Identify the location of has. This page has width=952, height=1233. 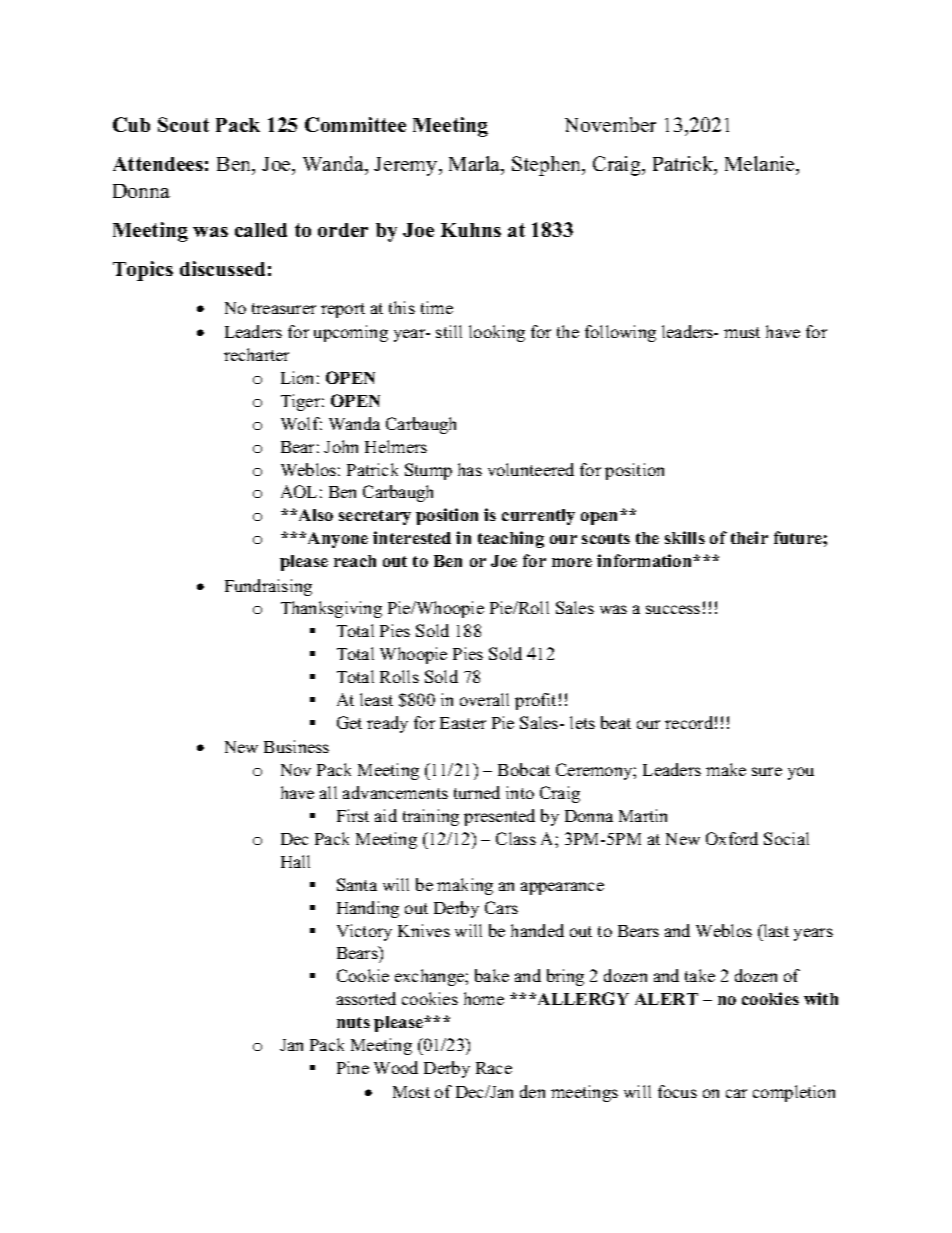
(470, 469).
